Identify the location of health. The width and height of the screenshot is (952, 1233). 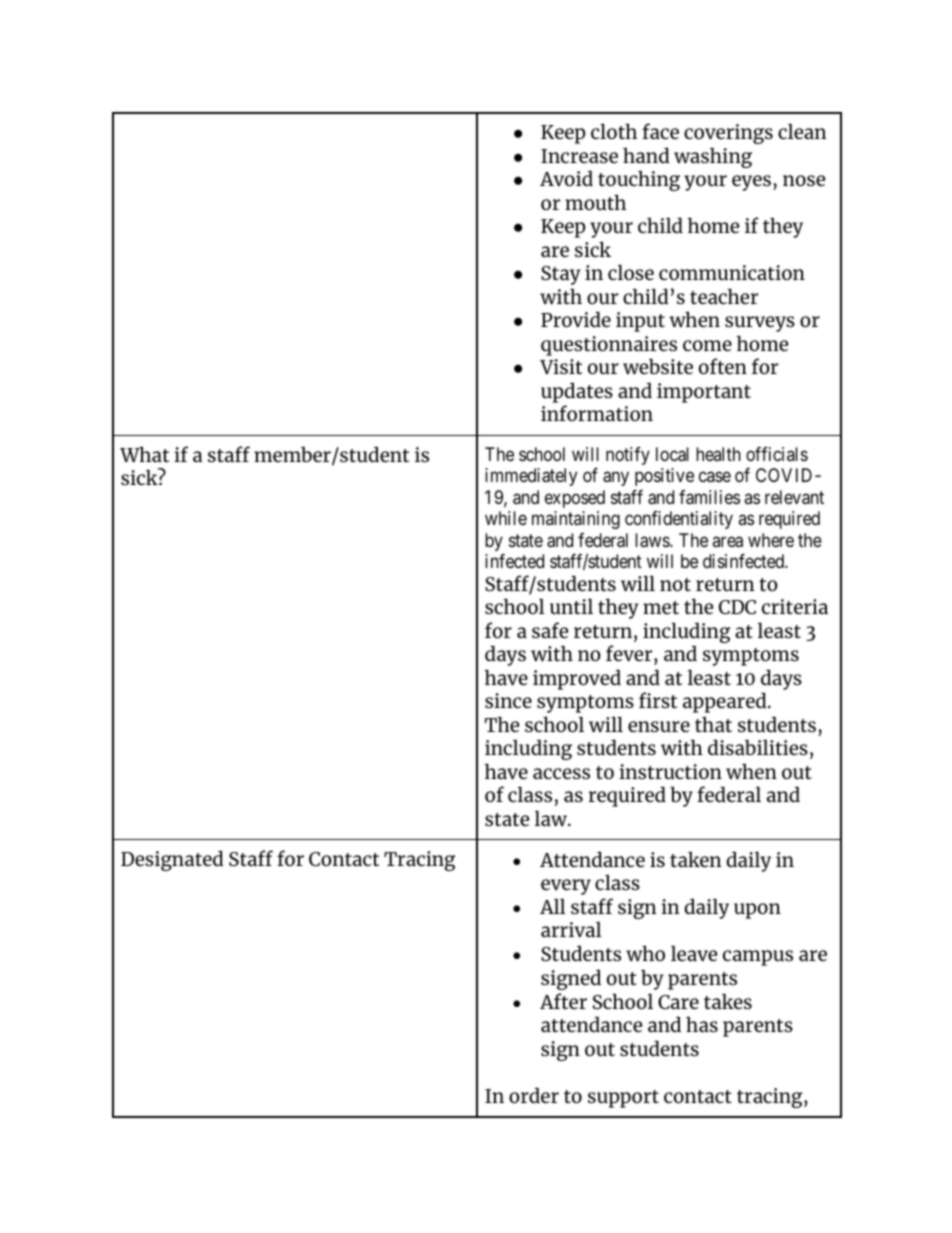
(718, 454).
